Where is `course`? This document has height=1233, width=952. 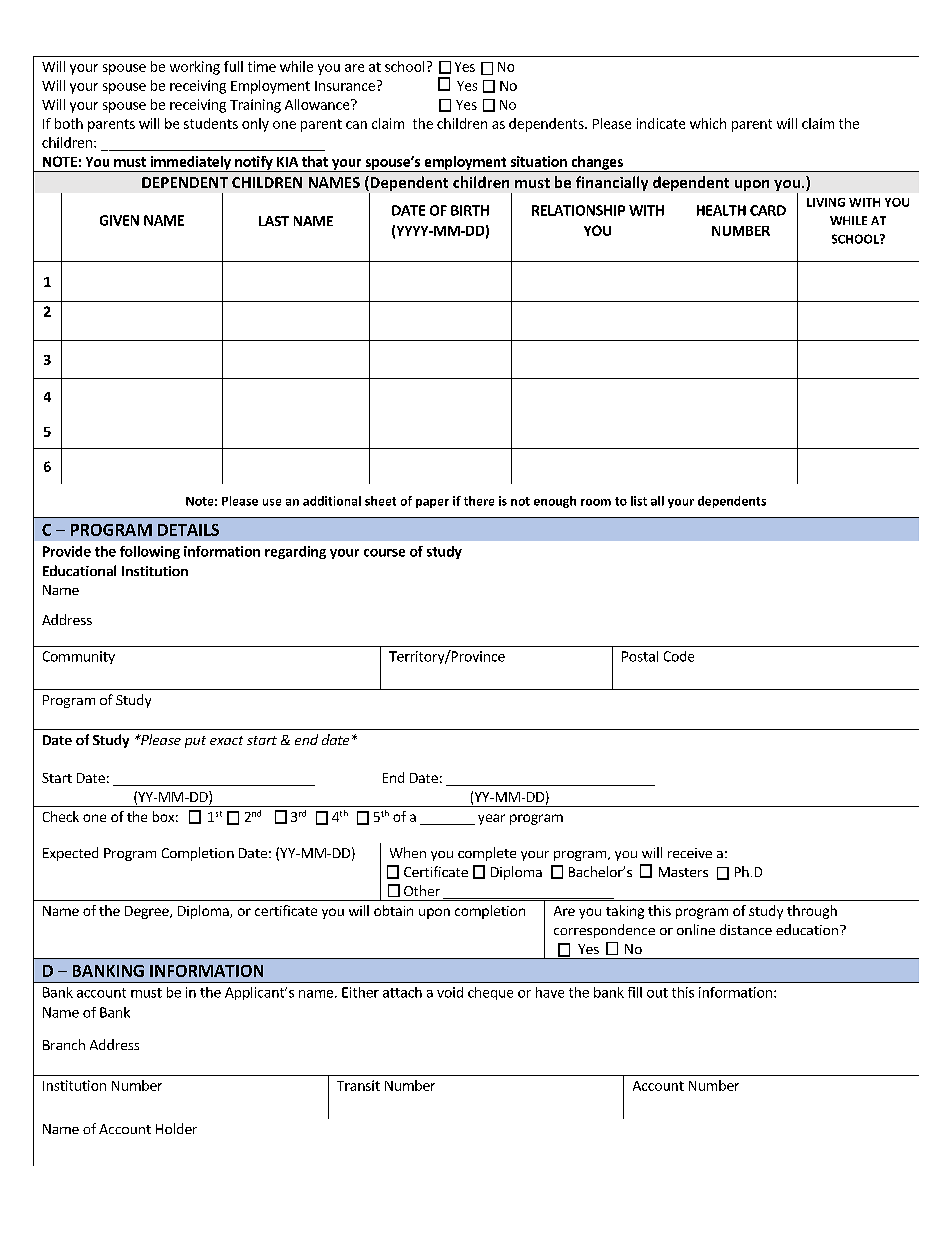 course is located at coordinates (384, 553).
